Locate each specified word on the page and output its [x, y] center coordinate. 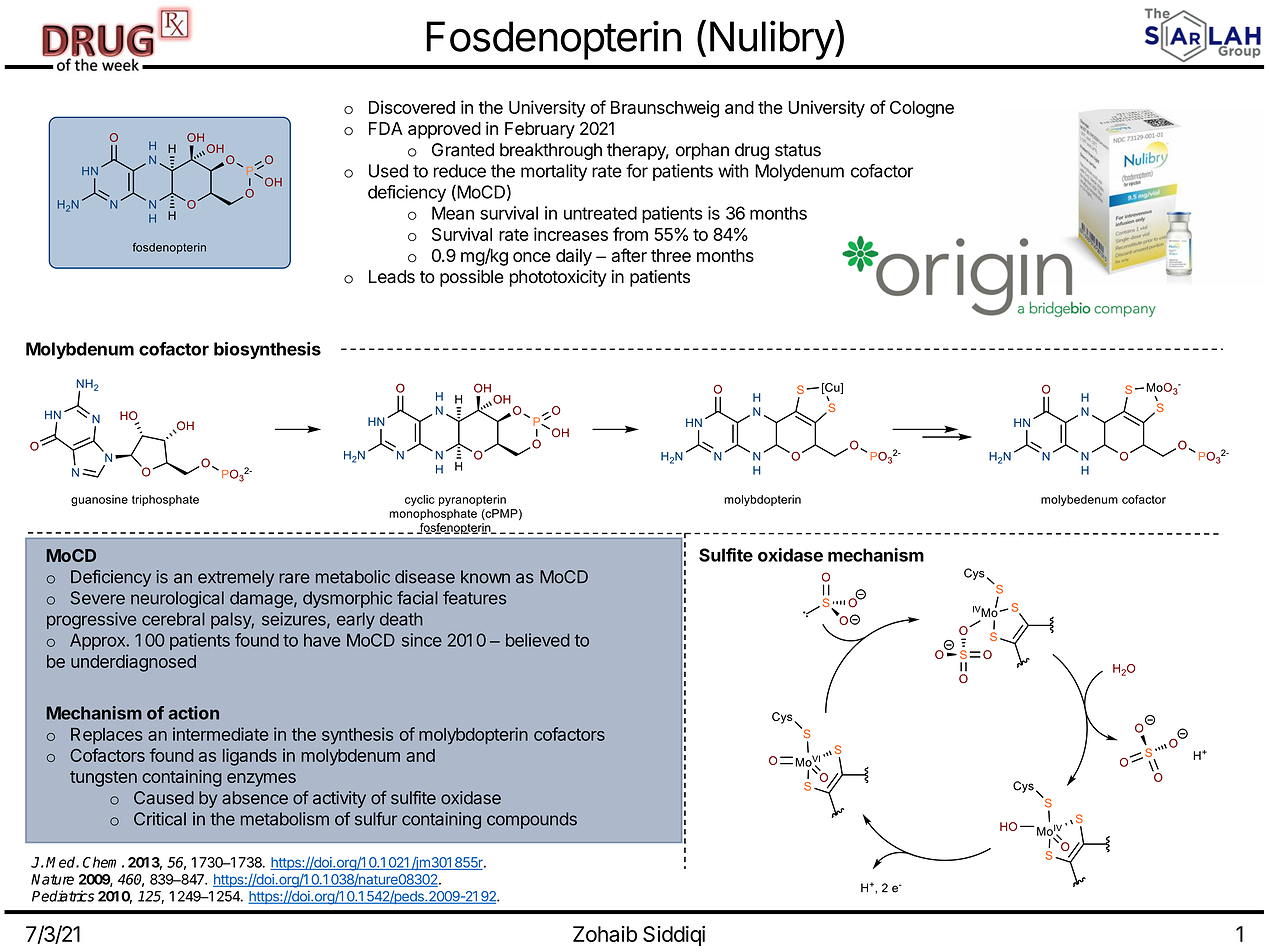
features [475, 598]
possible [472, 278]
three [671, 255]
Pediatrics [63, 896]
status [798, 150]
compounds [532, 820]
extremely [236, 578]
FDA [386, 128]
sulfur [376, 819]
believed [538, 640]
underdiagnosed [133, 663]
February [540, 130]
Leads [392, 277]
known [485, 577]
